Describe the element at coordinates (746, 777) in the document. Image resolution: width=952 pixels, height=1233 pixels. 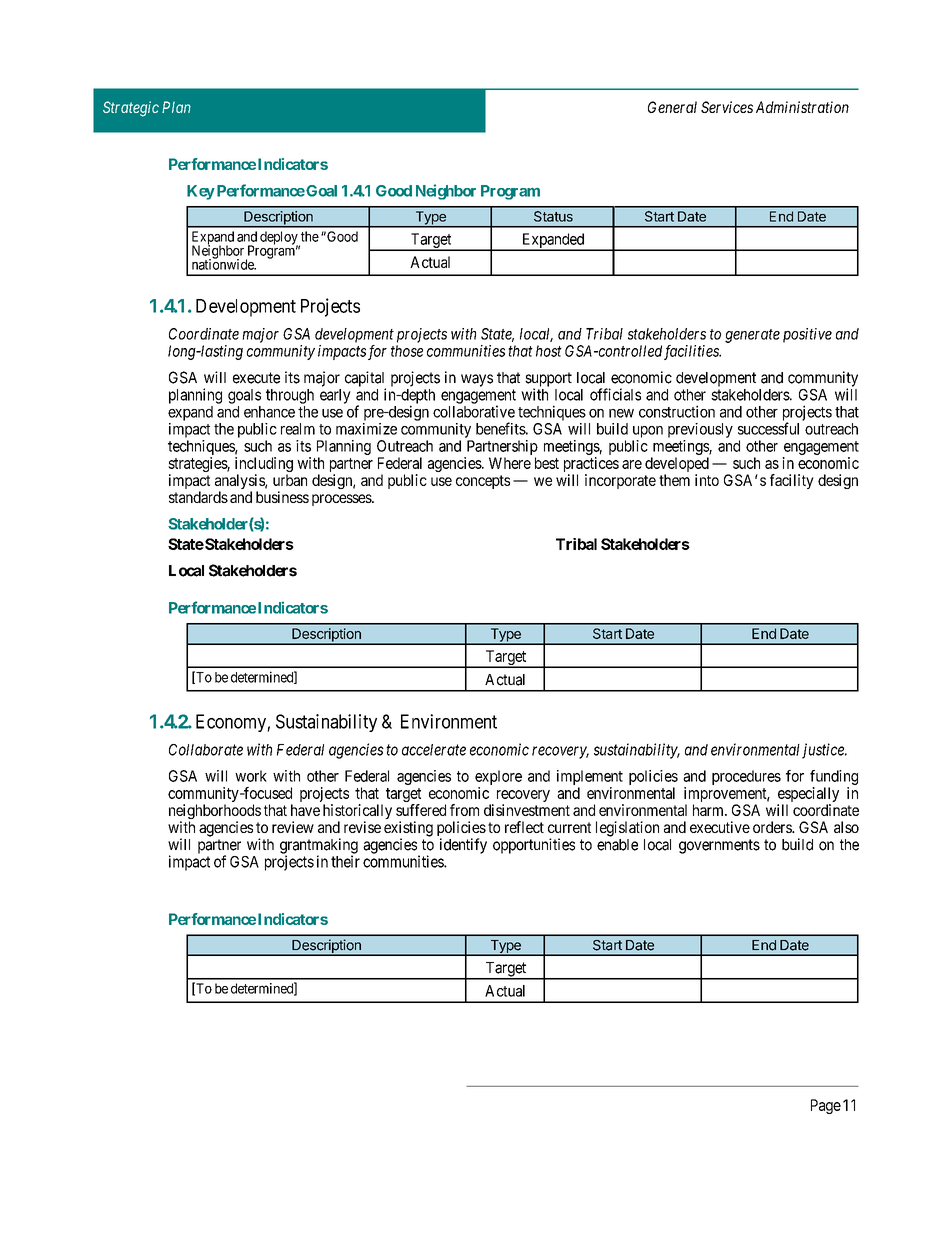
I see `procedures` at that location.
